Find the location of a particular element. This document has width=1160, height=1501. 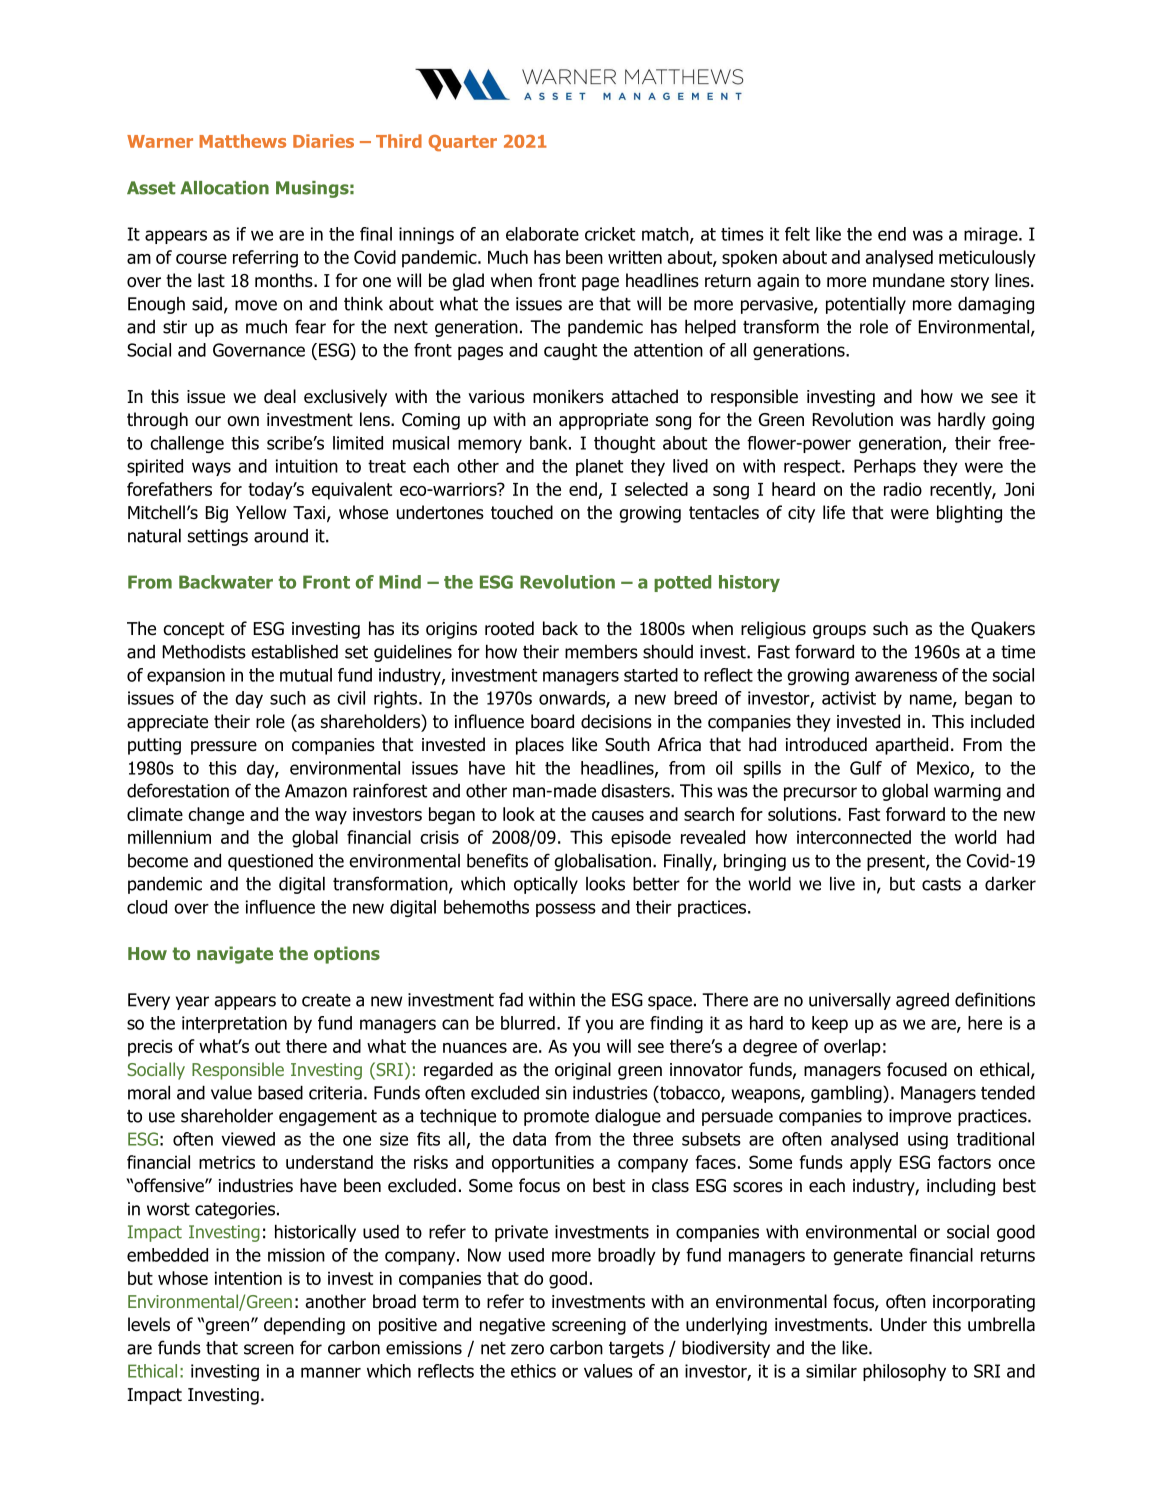

depending is located at coordinates (304, 1326).
